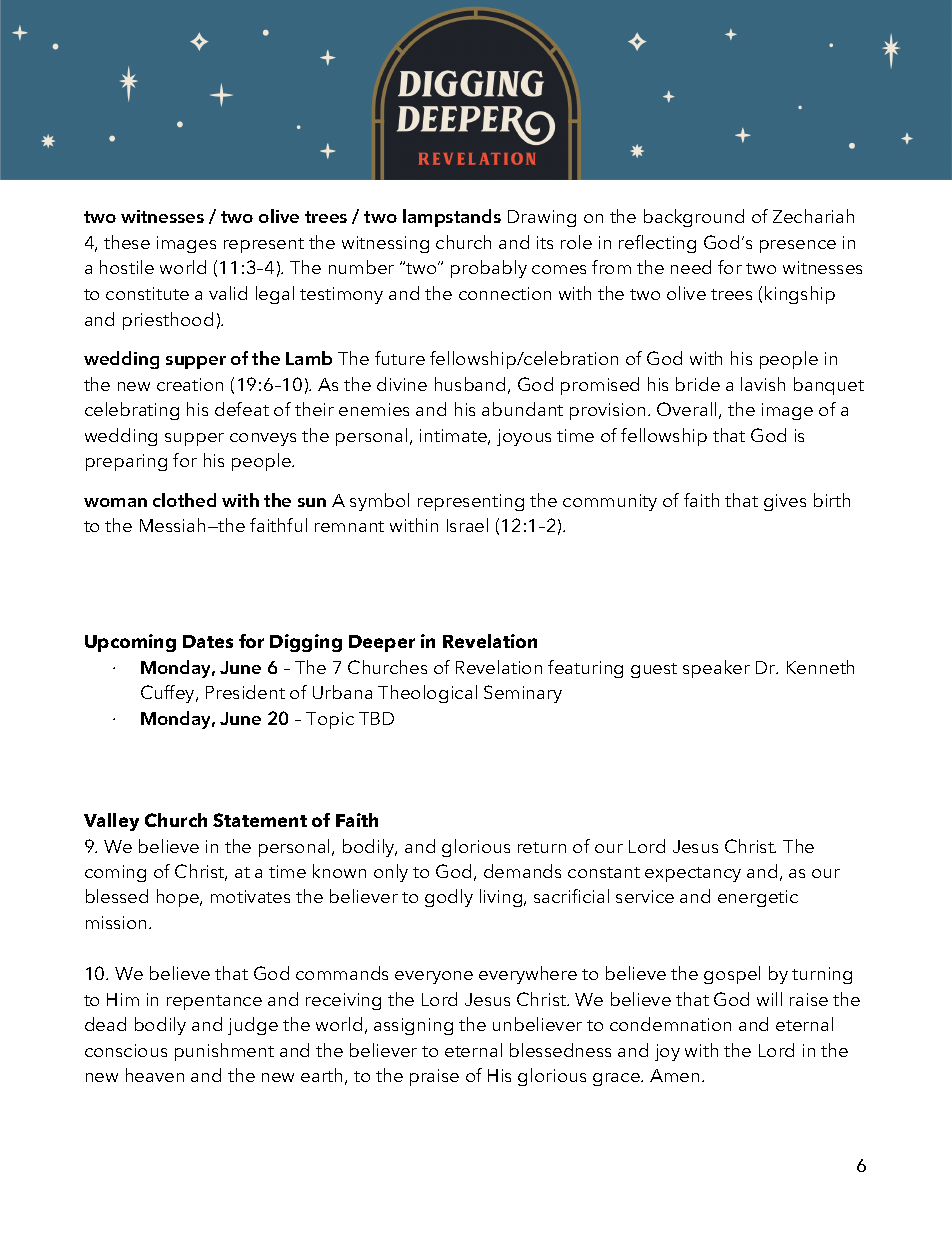  Describe the element at coordinates (798, 246) in the document. I see `presence` at that location.
